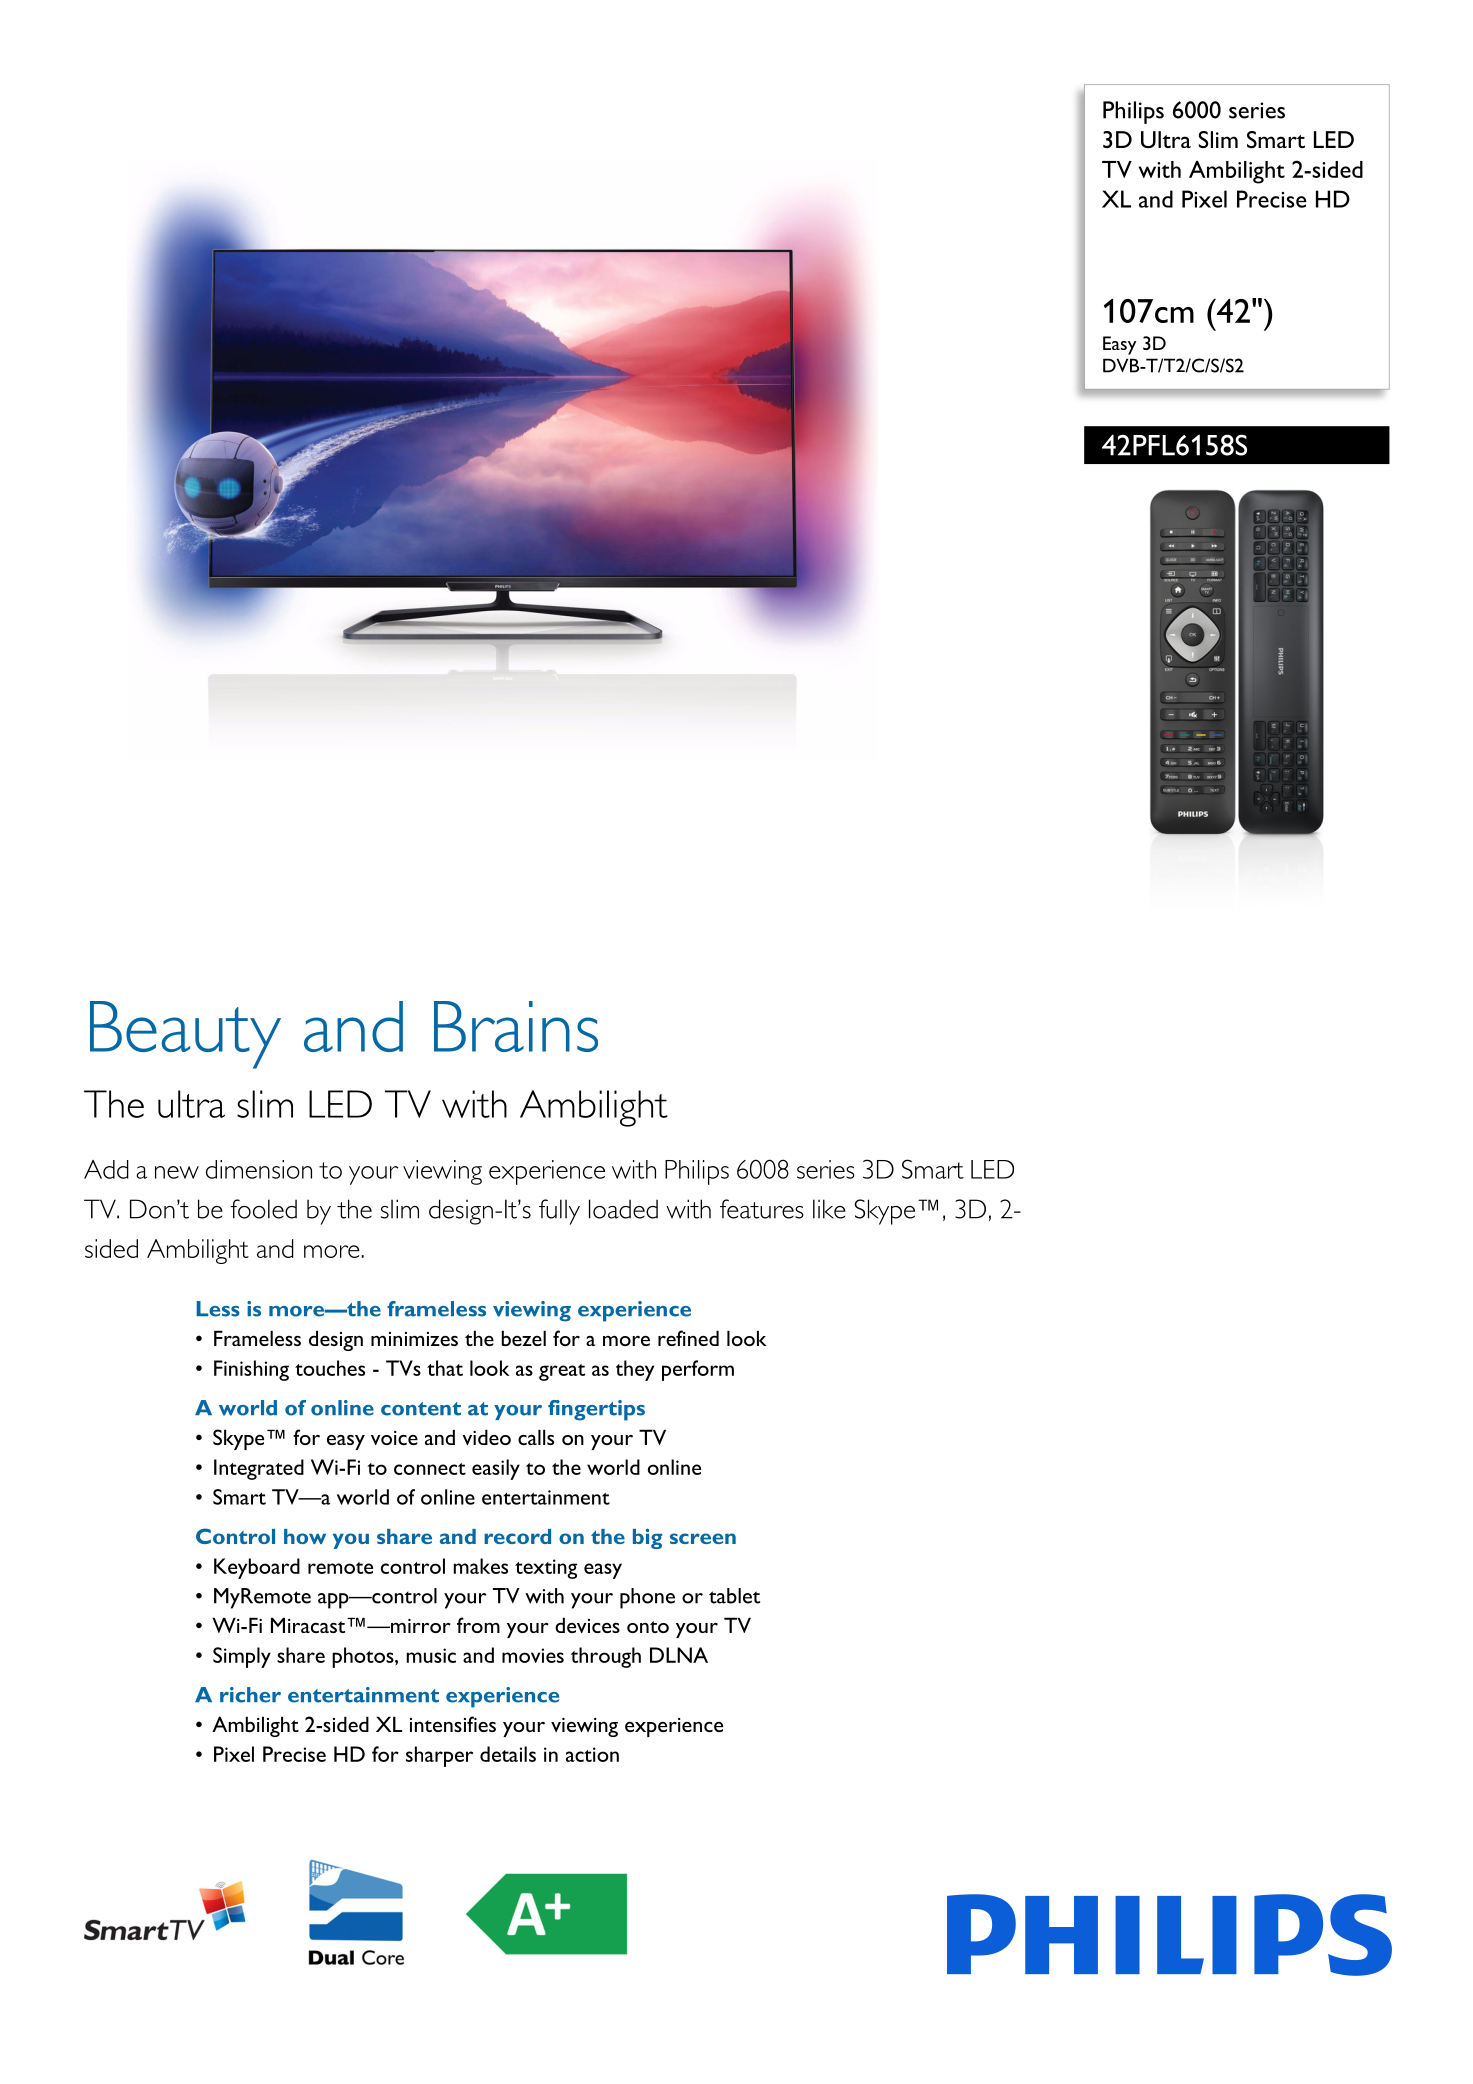 This screenshot has width=1473, height=2084. I want to click on action, so click(592, 1754).
